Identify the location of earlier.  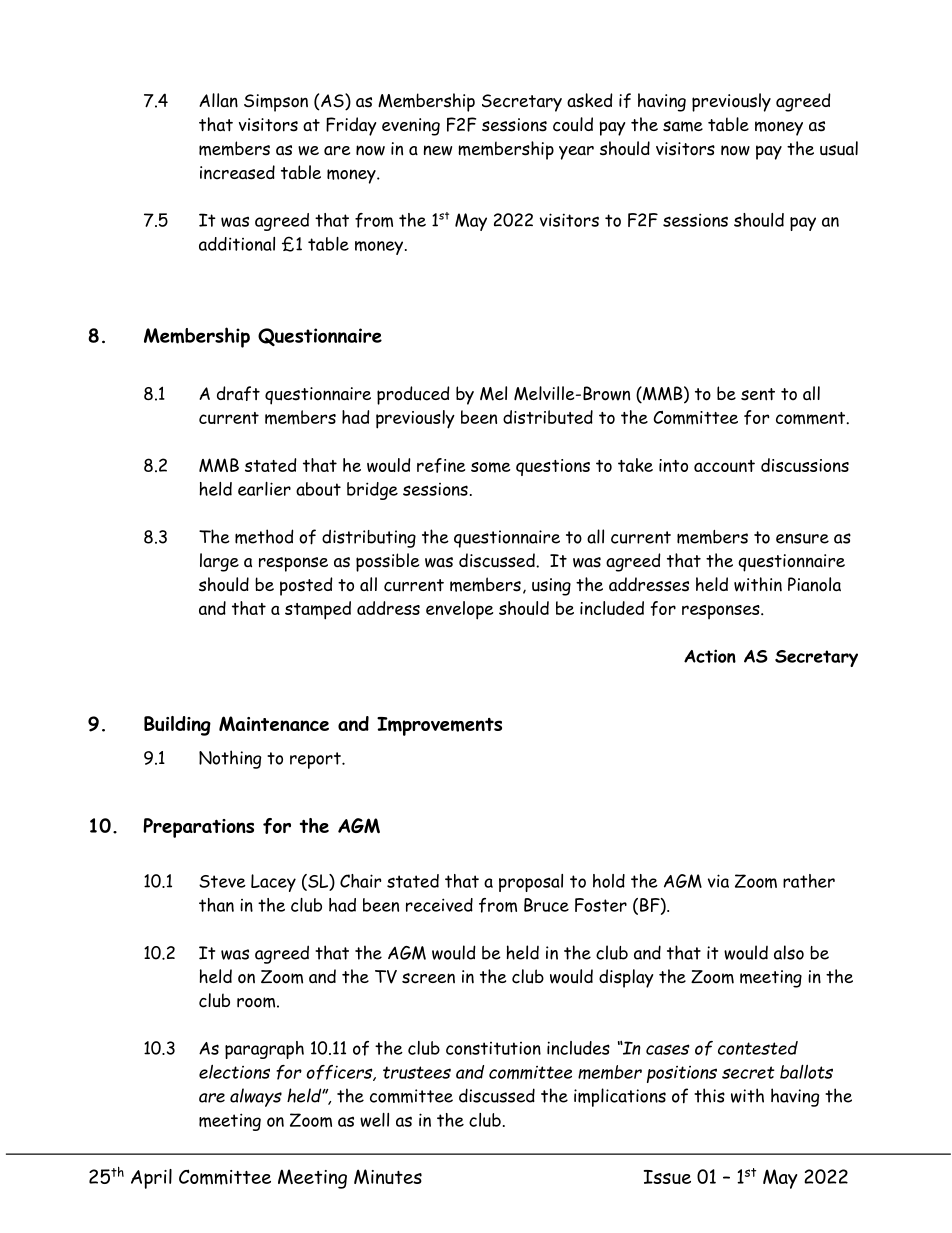
(264, 489).
